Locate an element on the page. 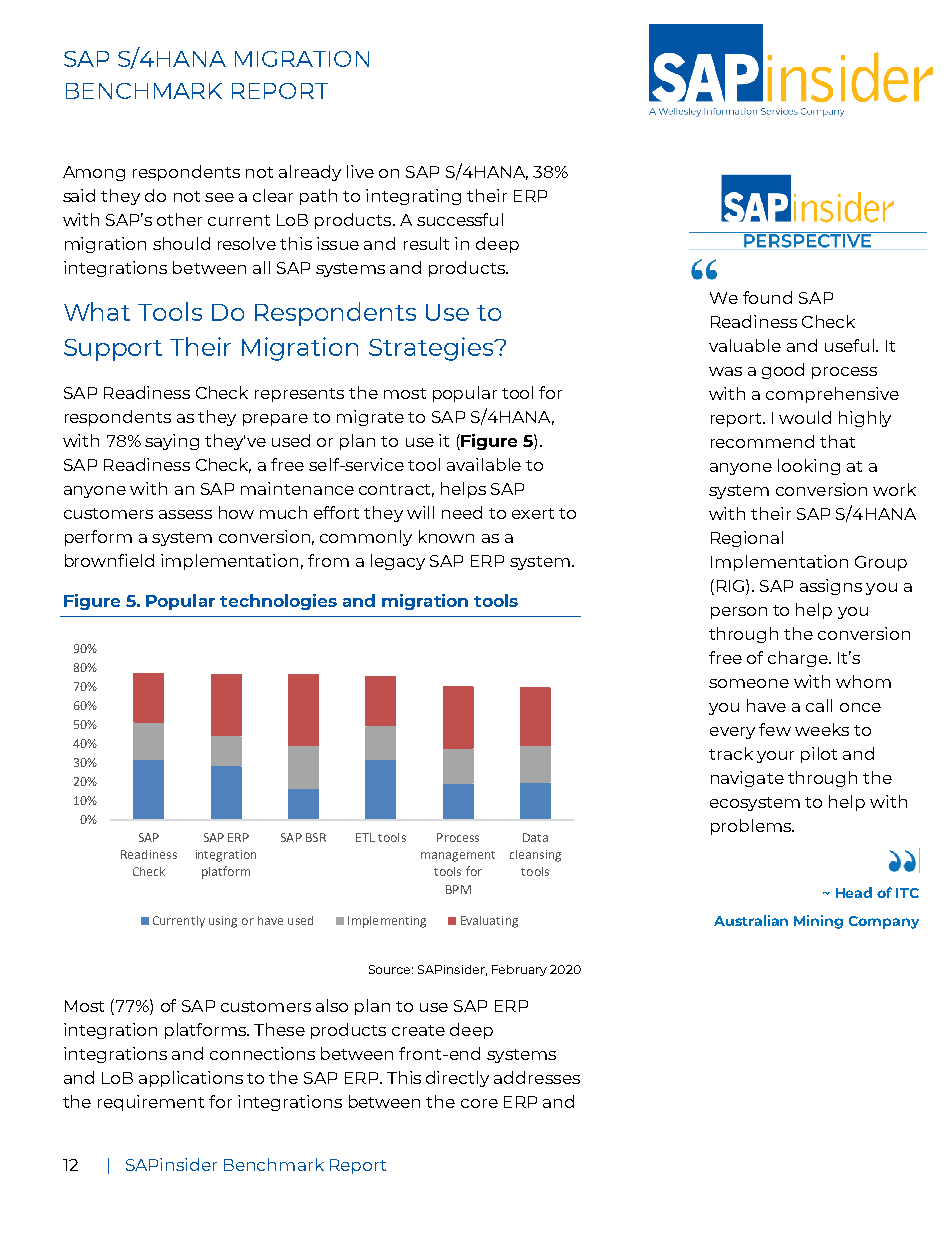  need is located at coordinates (462, 512).
